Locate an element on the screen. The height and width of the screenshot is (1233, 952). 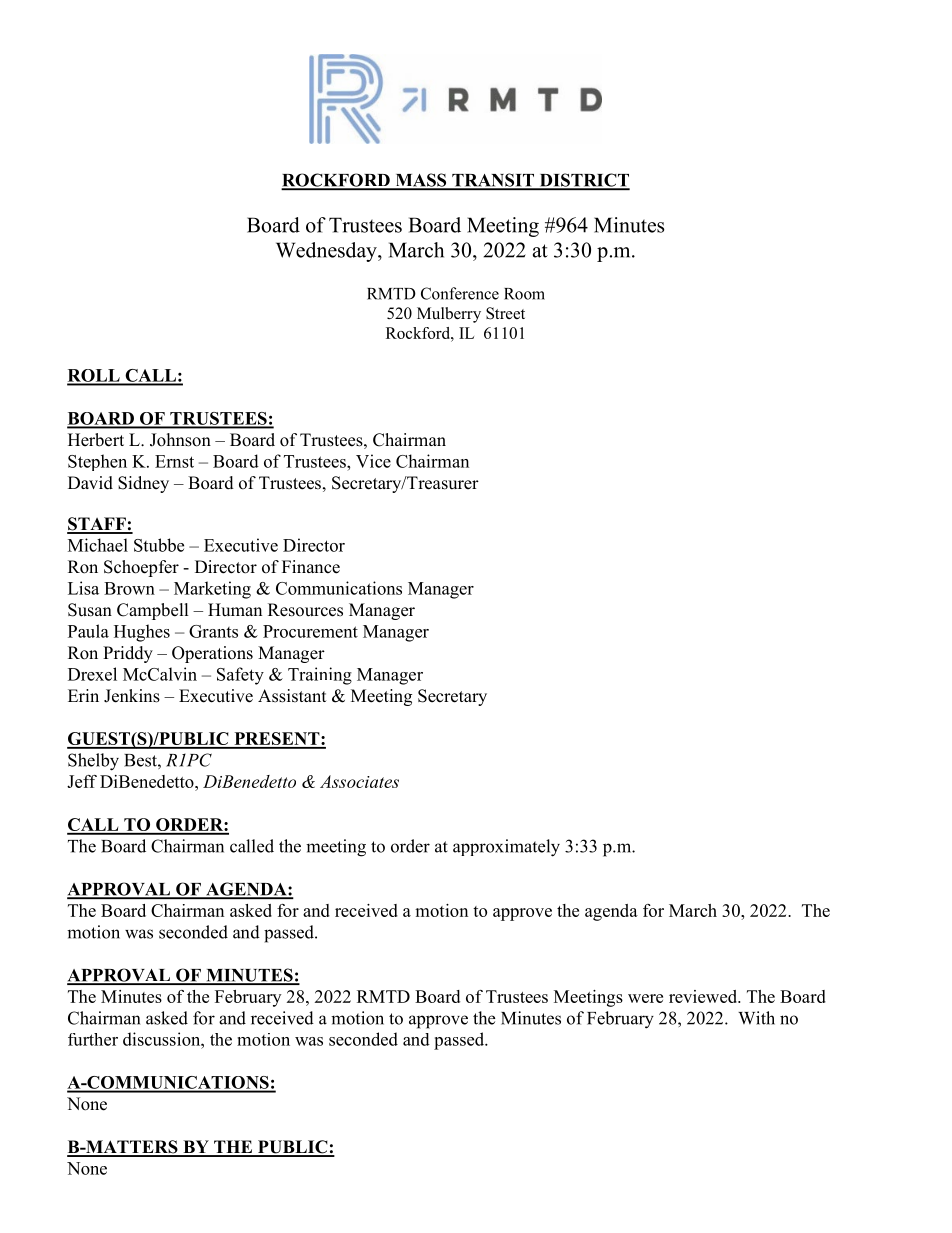
MASS is located at coordinates (421, 181).
